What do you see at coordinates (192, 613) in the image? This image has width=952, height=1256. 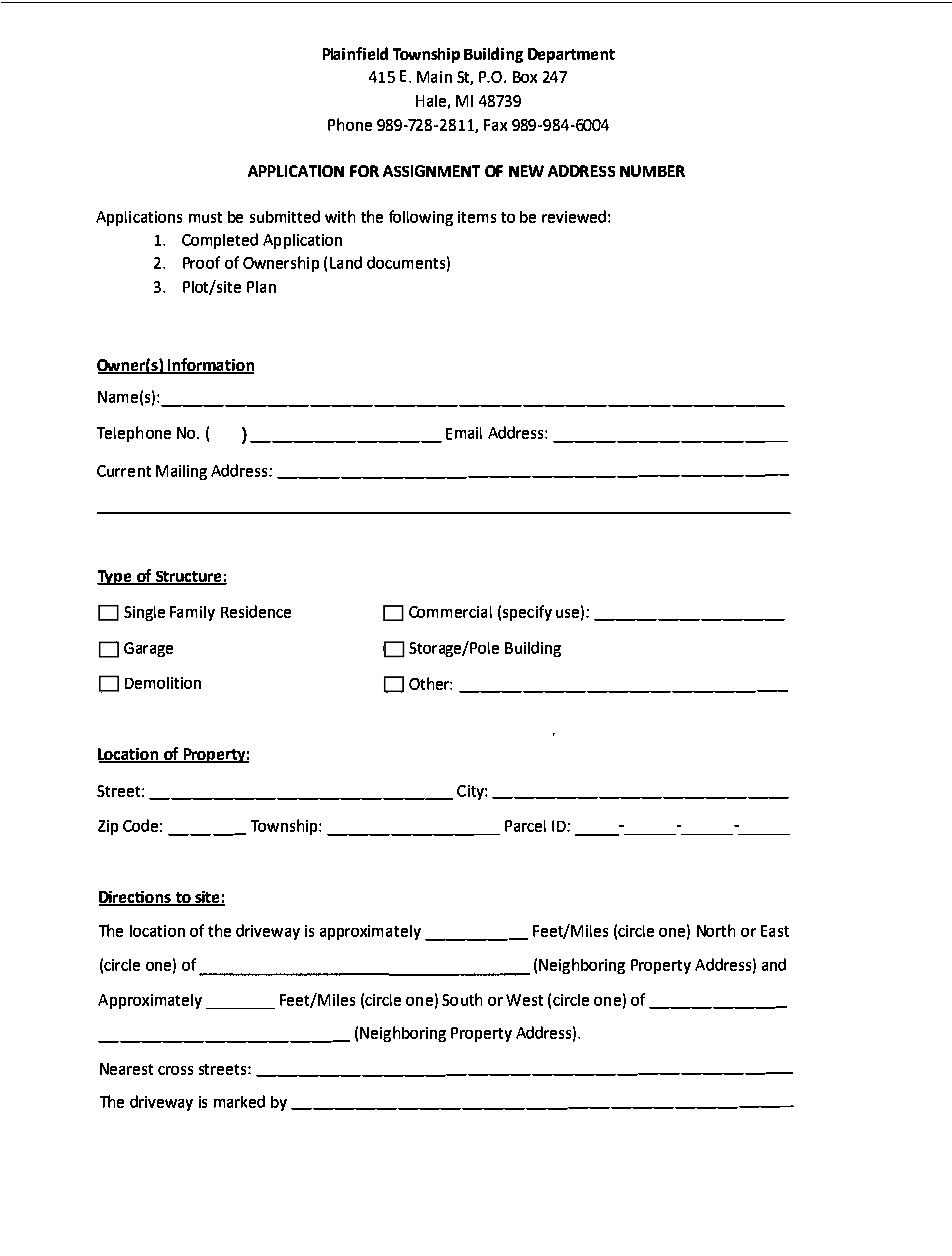 I see `Family` at bounding box center [192, 613].
